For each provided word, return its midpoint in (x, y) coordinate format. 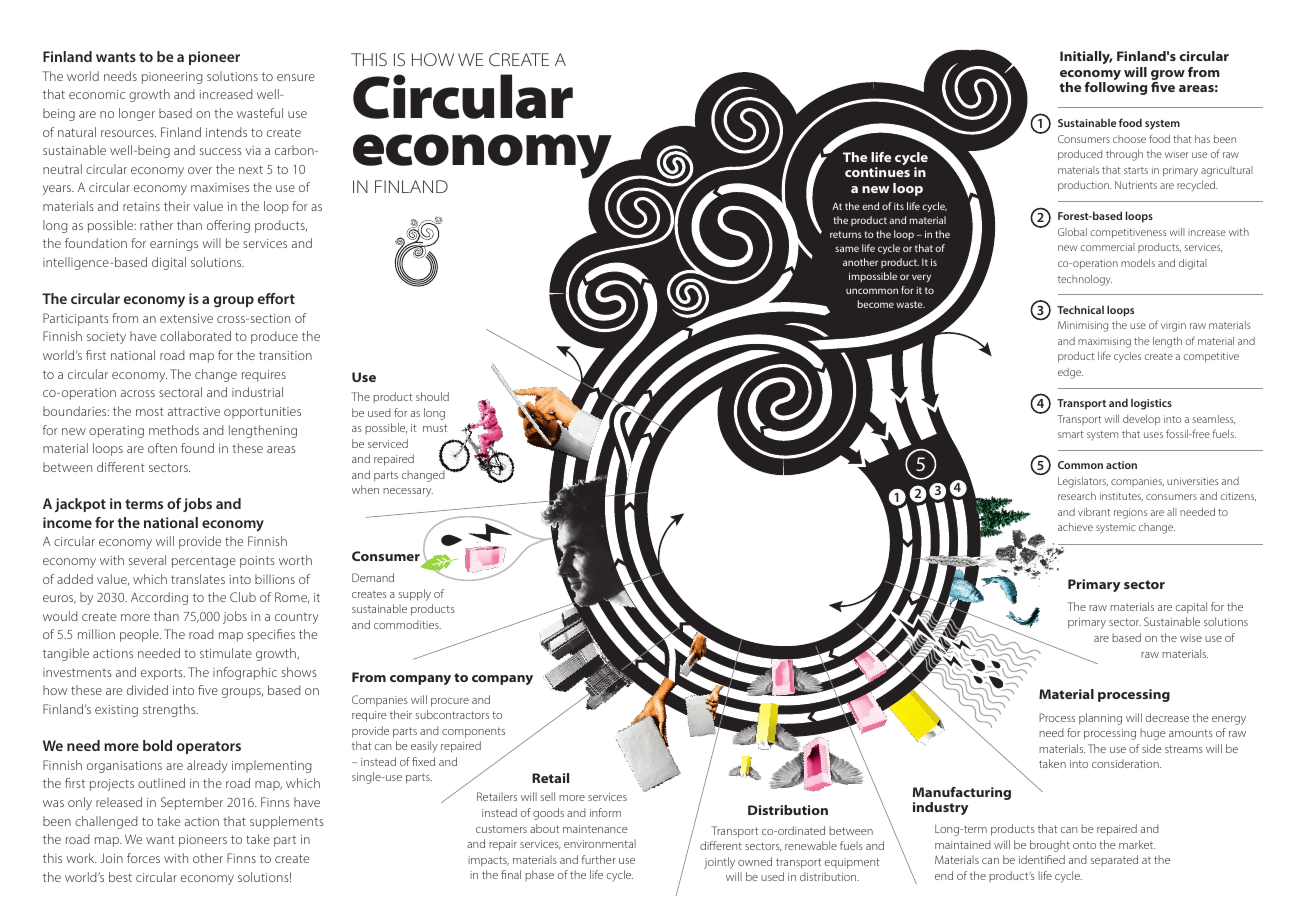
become (875, 304)
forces (143, 858)
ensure (296, 77)
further (599, 859)
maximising (1104, 342)
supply (415, 595)
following (1116, 88)
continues (877, 172)
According (159, 598)
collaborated (195, 336)
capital (1191, 608)
